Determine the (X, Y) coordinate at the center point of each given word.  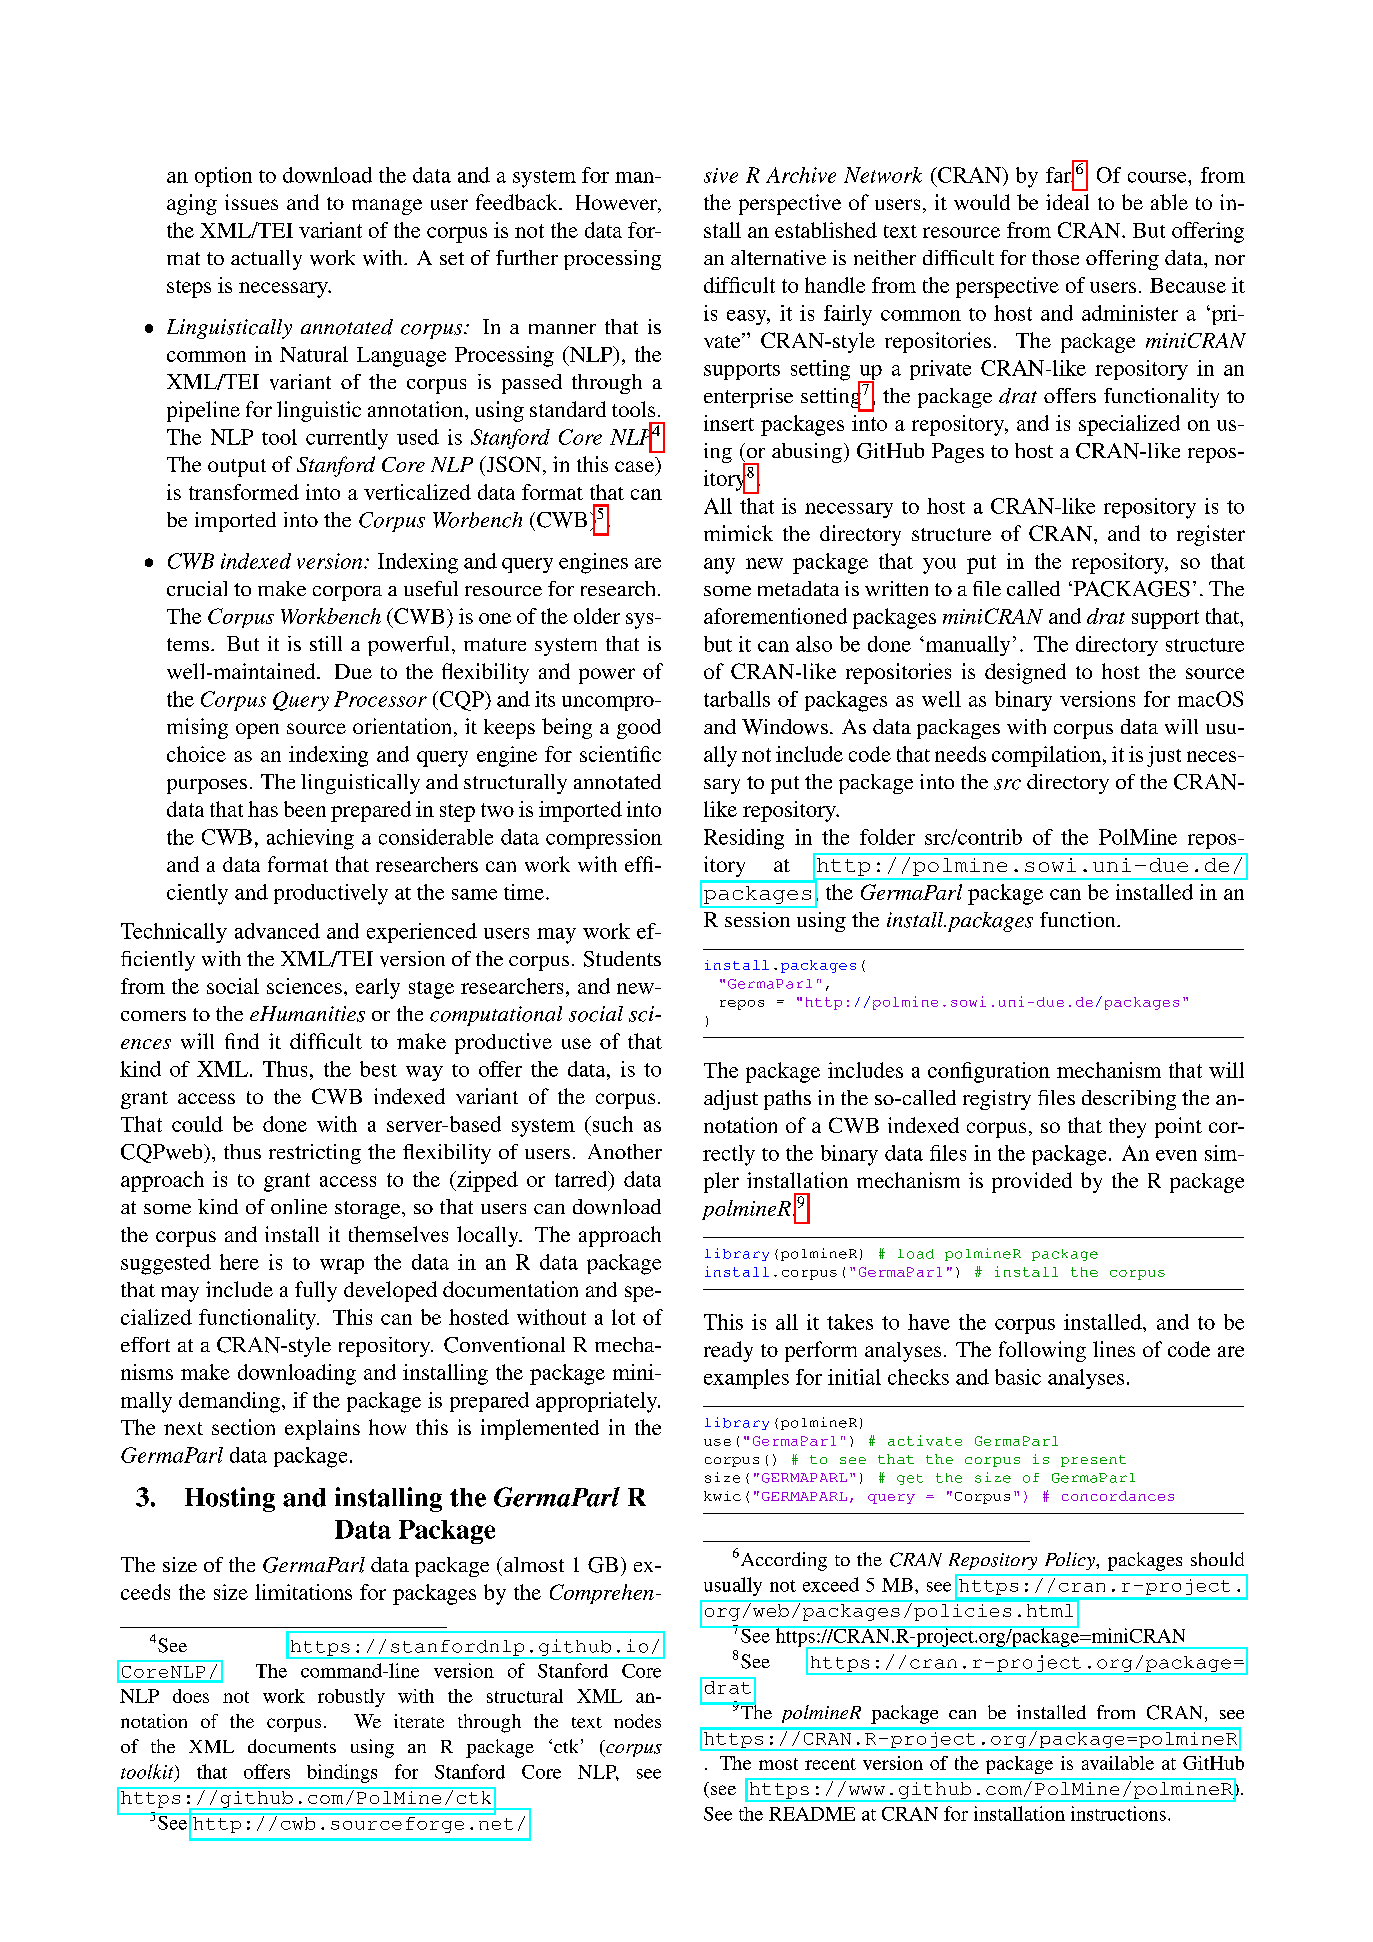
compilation (1046, 756)
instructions (1118, 1813)
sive (721, 175)
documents (292, 1746)
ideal (1067, 202)
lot (623, 1317)
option (223, 177)
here (239, 1262)
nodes (637, 1721)
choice (196, 754)
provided (1032, 1182)
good (639, 729)
